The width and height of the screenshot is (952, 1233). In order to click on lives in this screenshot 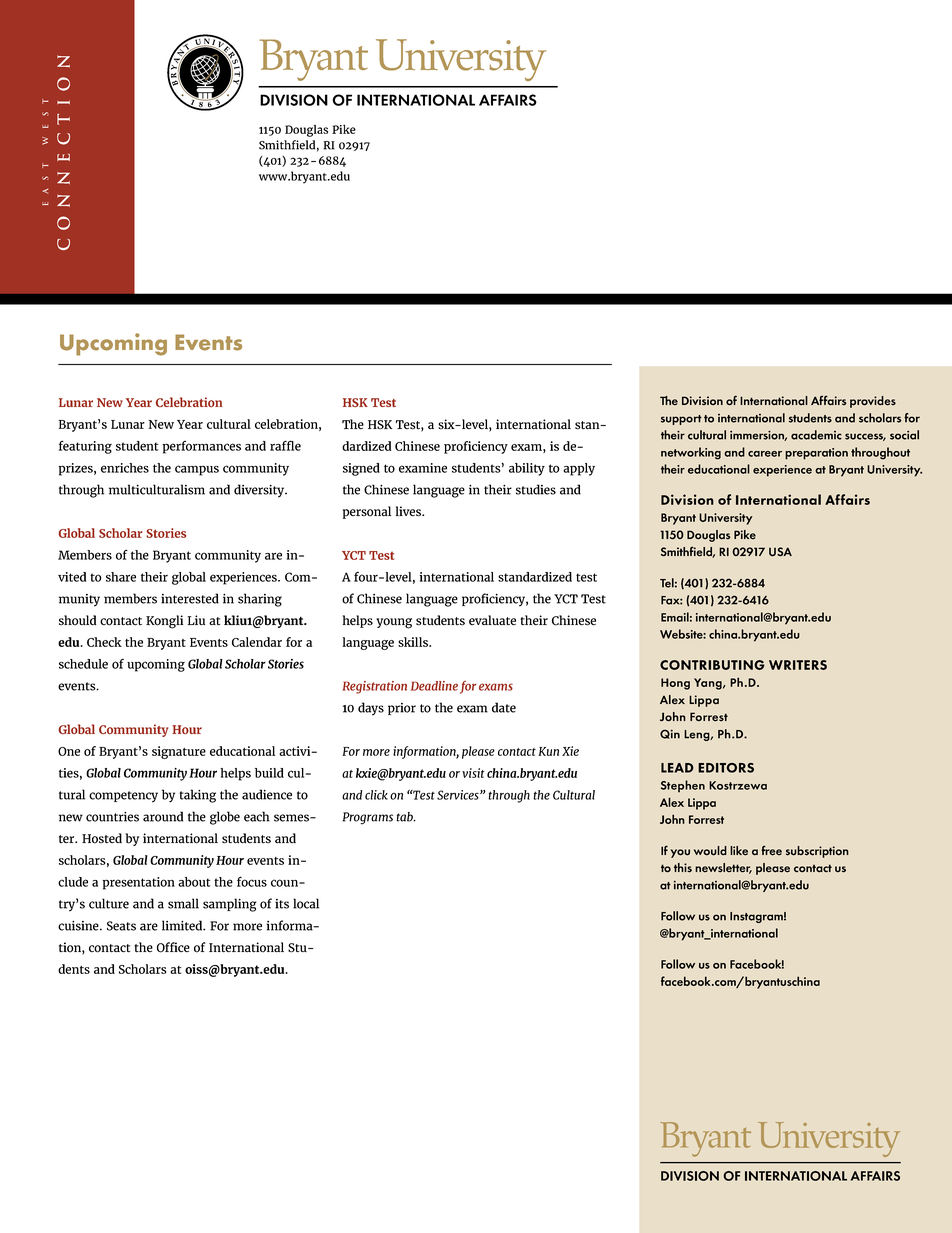, I will do `click(409, 511)`.
